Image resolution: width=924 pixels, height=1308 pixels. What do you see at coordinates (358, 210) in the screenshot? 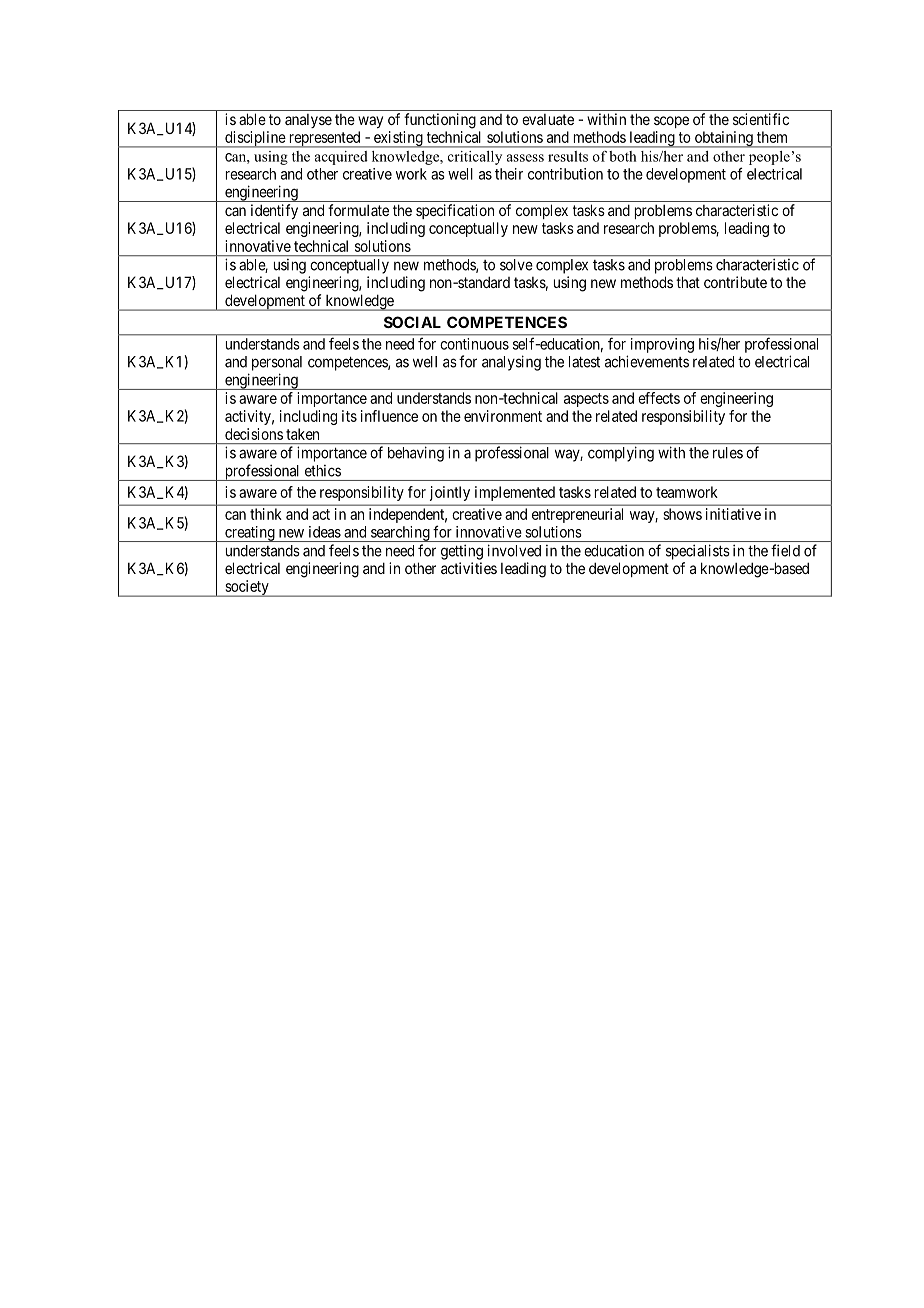
I see `formulate` at bounding box center [358, 210].
